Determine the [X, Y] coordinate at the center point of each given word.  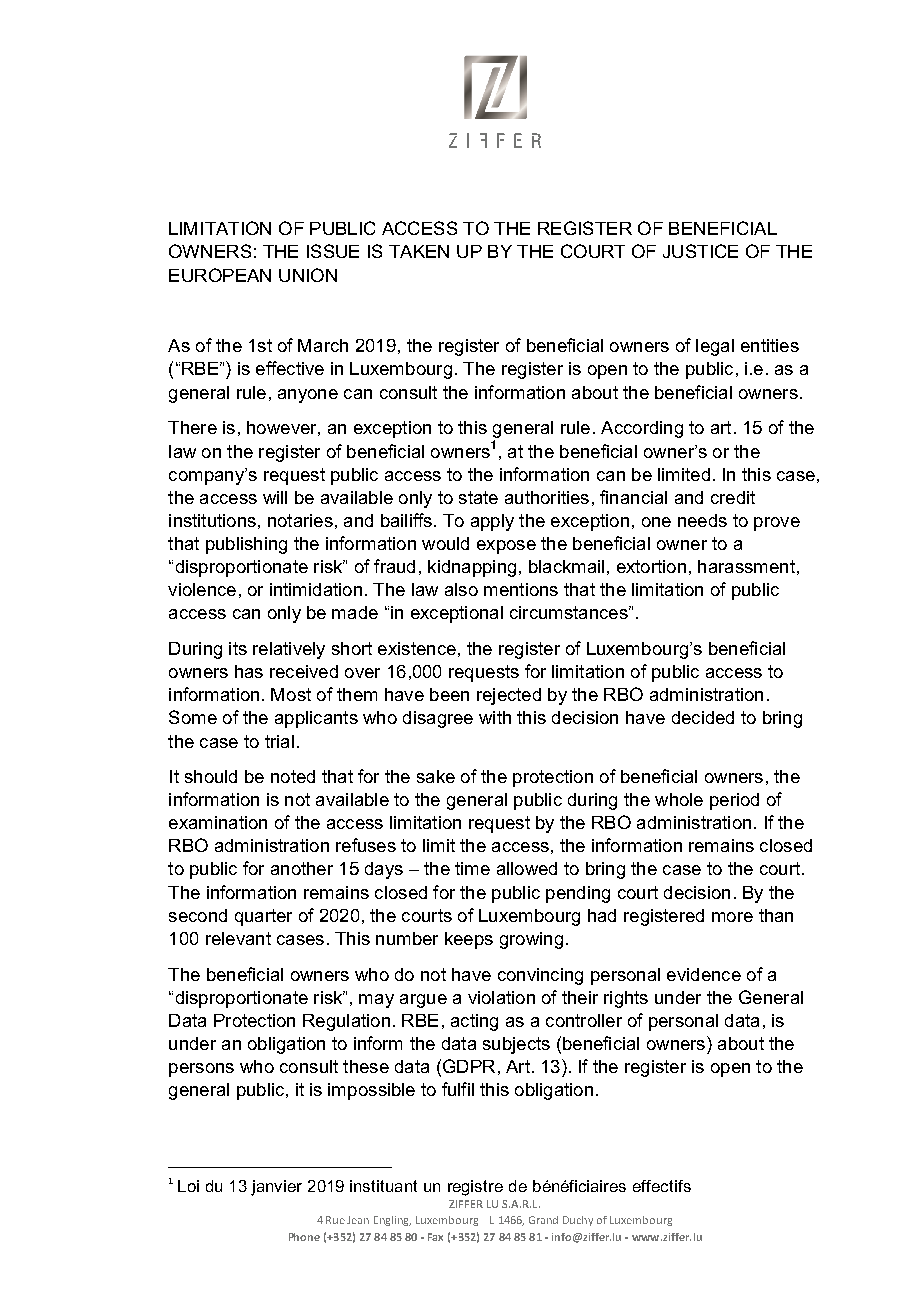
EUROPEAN [220, 275]
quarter [263, 917]
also [461, 589]
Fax [435, 1237]
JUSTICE [700, 251]
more [732, 917]
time [472, 868]
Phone [304, 1237]
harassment [746, 566]
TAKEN [419, 251]
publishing [246, 545]
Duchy [578, 1221]
